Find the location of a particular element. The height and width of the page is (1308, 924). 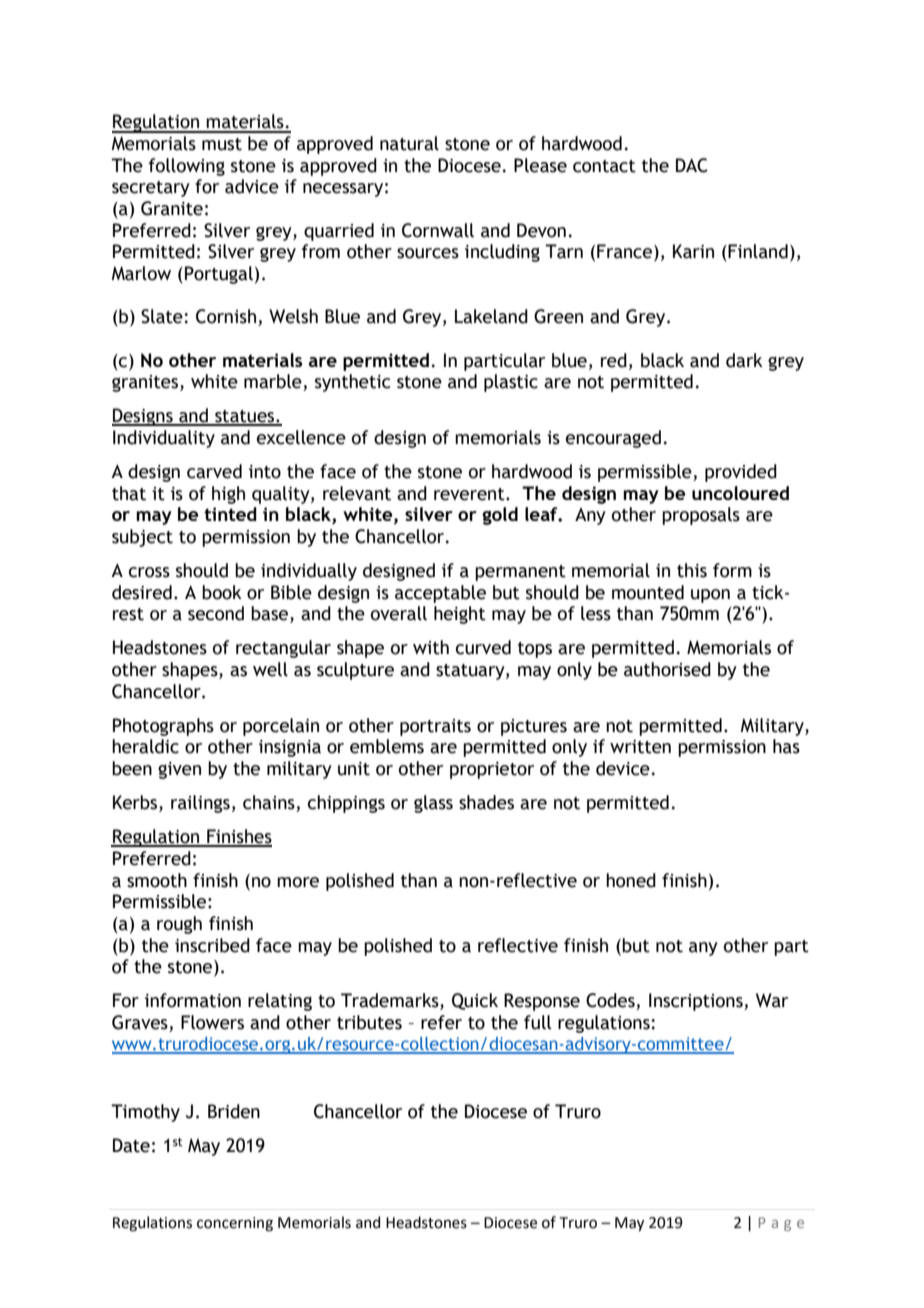

authorised is located at coordinates (667, 669).
